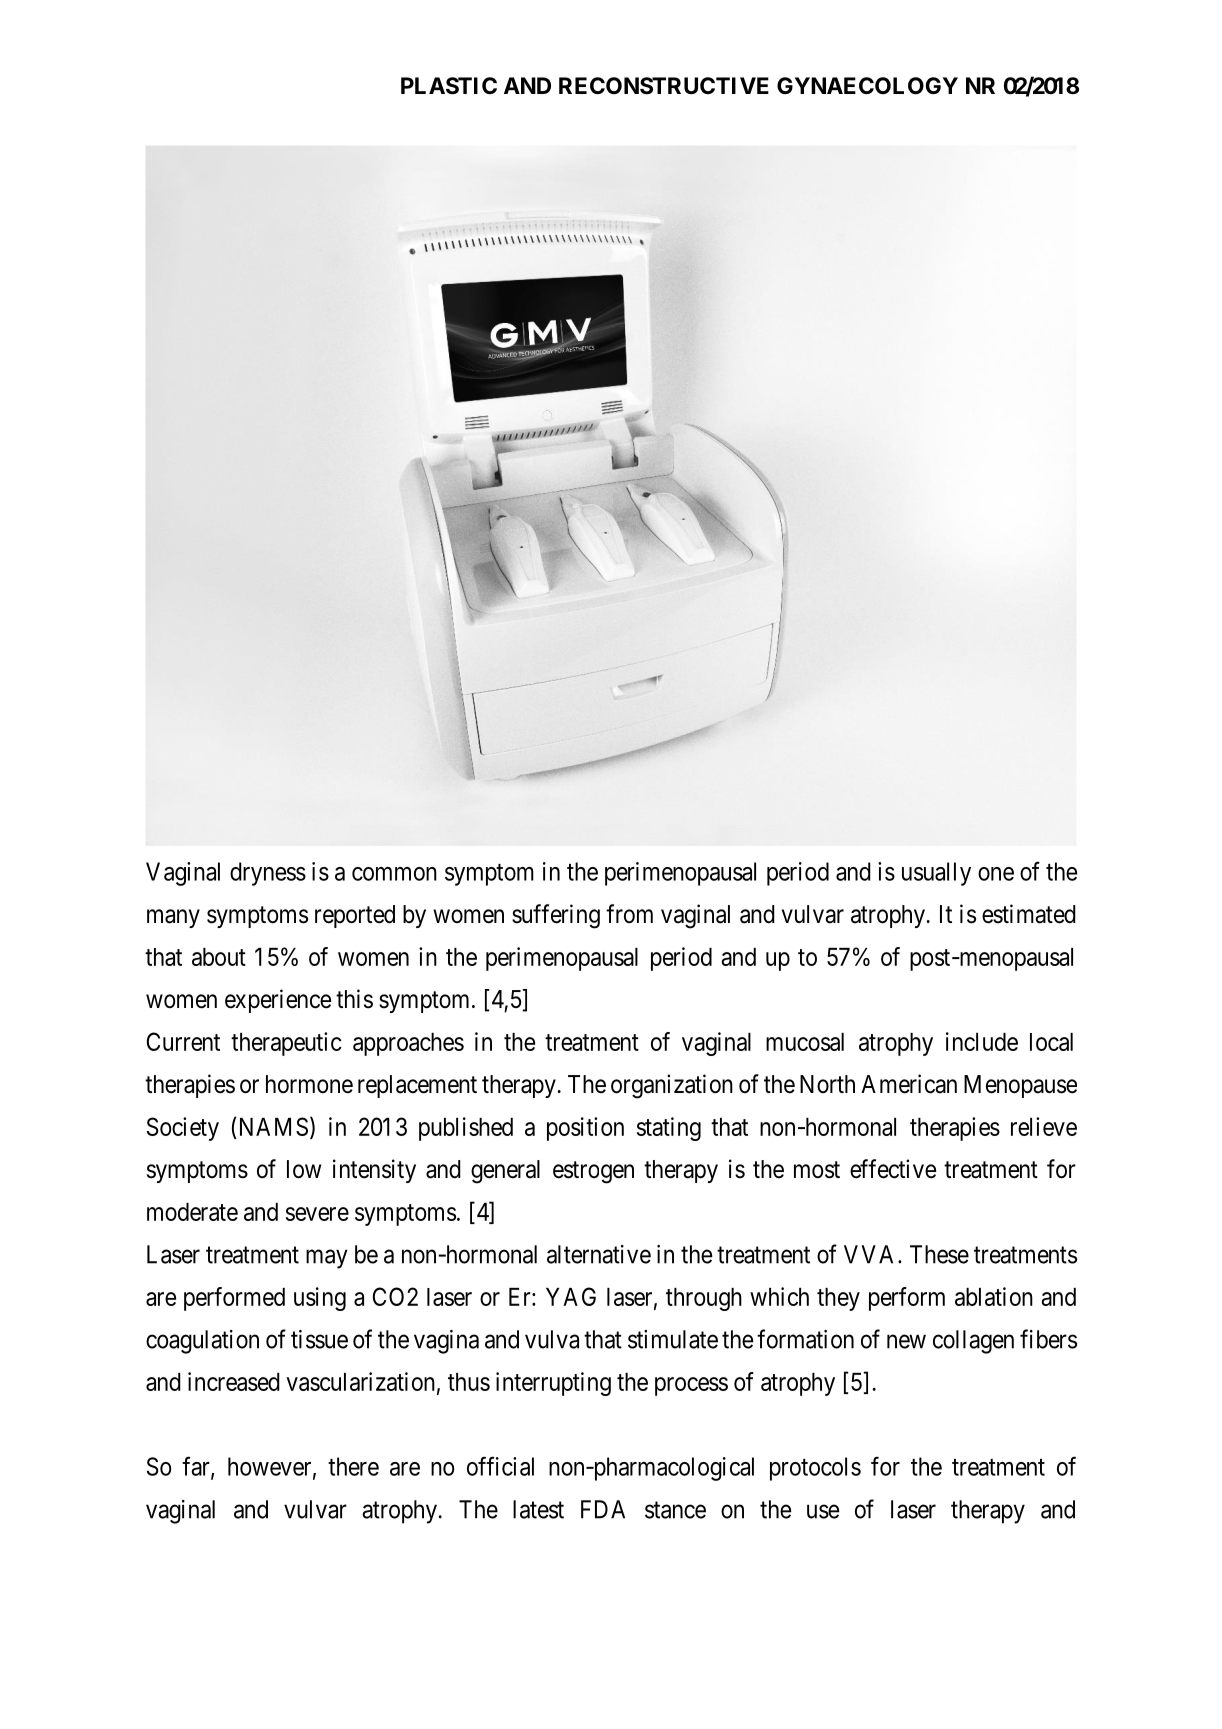 This image has width=1222, height=1729. What do you see at coordinates (449, 86) in the image?
I see `PLASTIC` at bounding box center [449, 86].
